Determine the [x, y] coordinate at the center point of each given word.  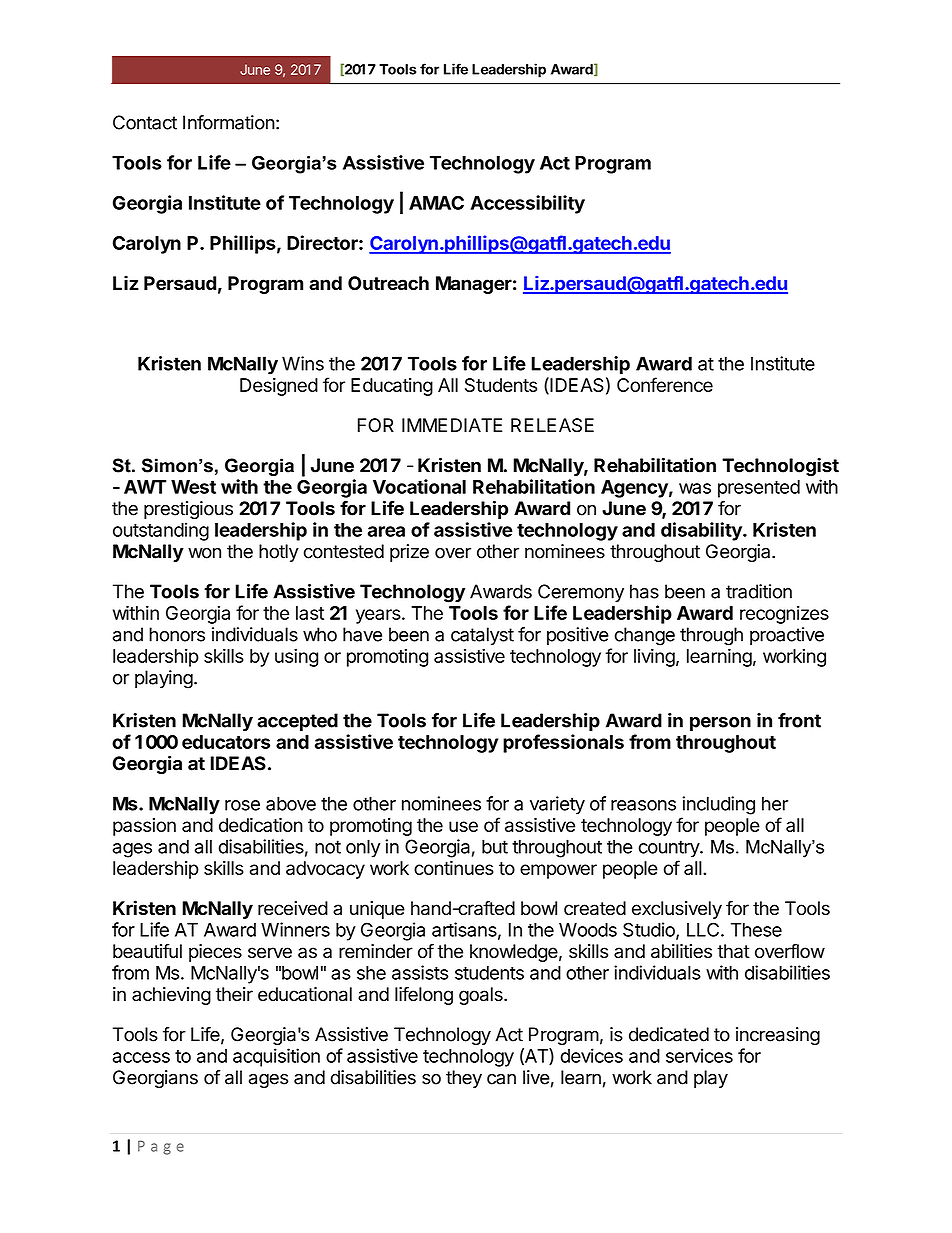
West [193, 487]
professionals [563, 743]
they [464, 1079]
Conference [665, 384]
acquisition [276, 1057]
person [720, 724]
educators [226, 742]
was [695, 488]
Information [229, 122]
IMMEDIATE [452, 425]
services [699, 1055]
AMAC [436, 203]
